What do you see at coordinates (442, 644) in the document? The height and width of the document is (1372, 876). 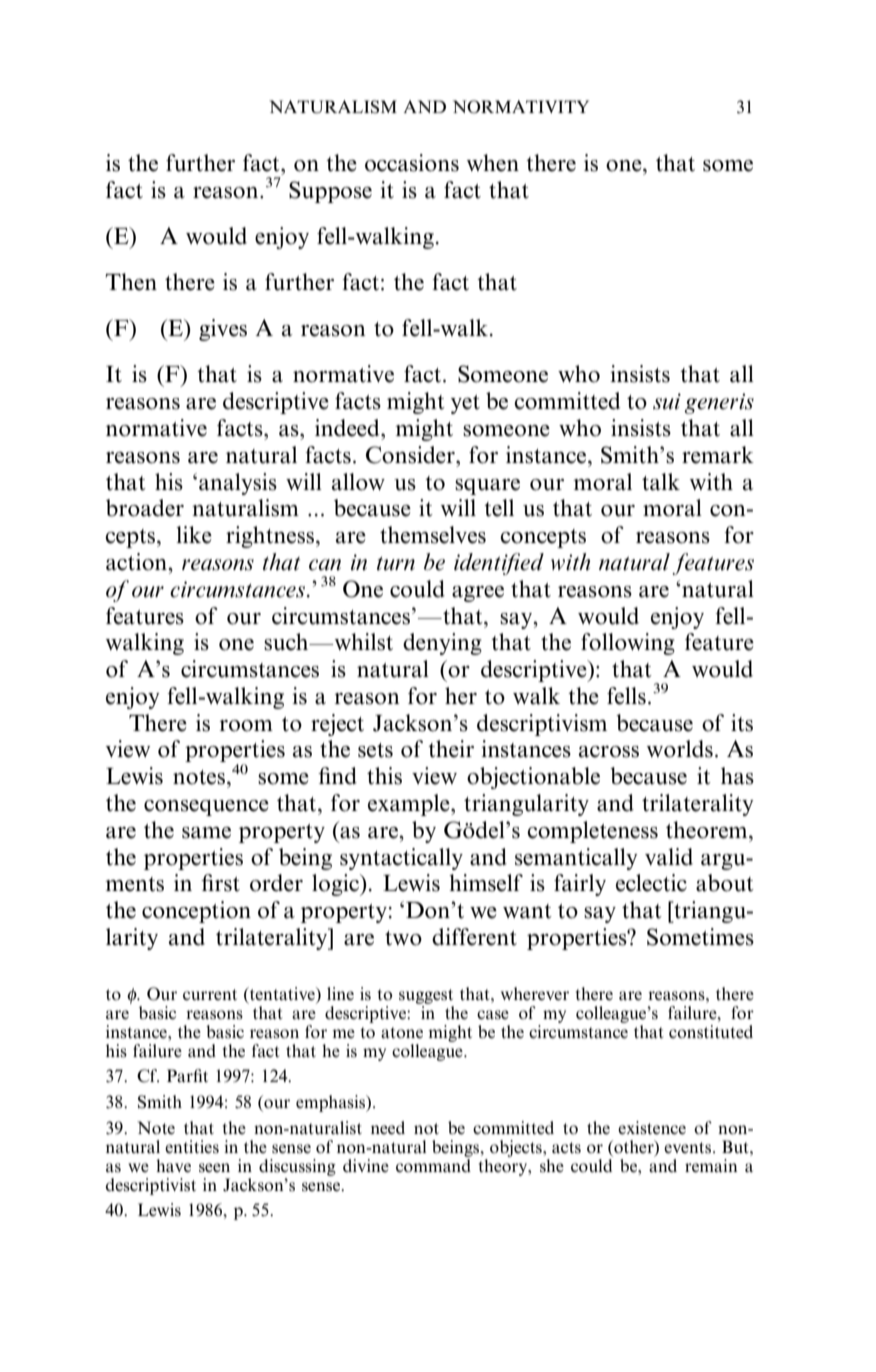 I see `denying` at bounding box center [442, 644].
